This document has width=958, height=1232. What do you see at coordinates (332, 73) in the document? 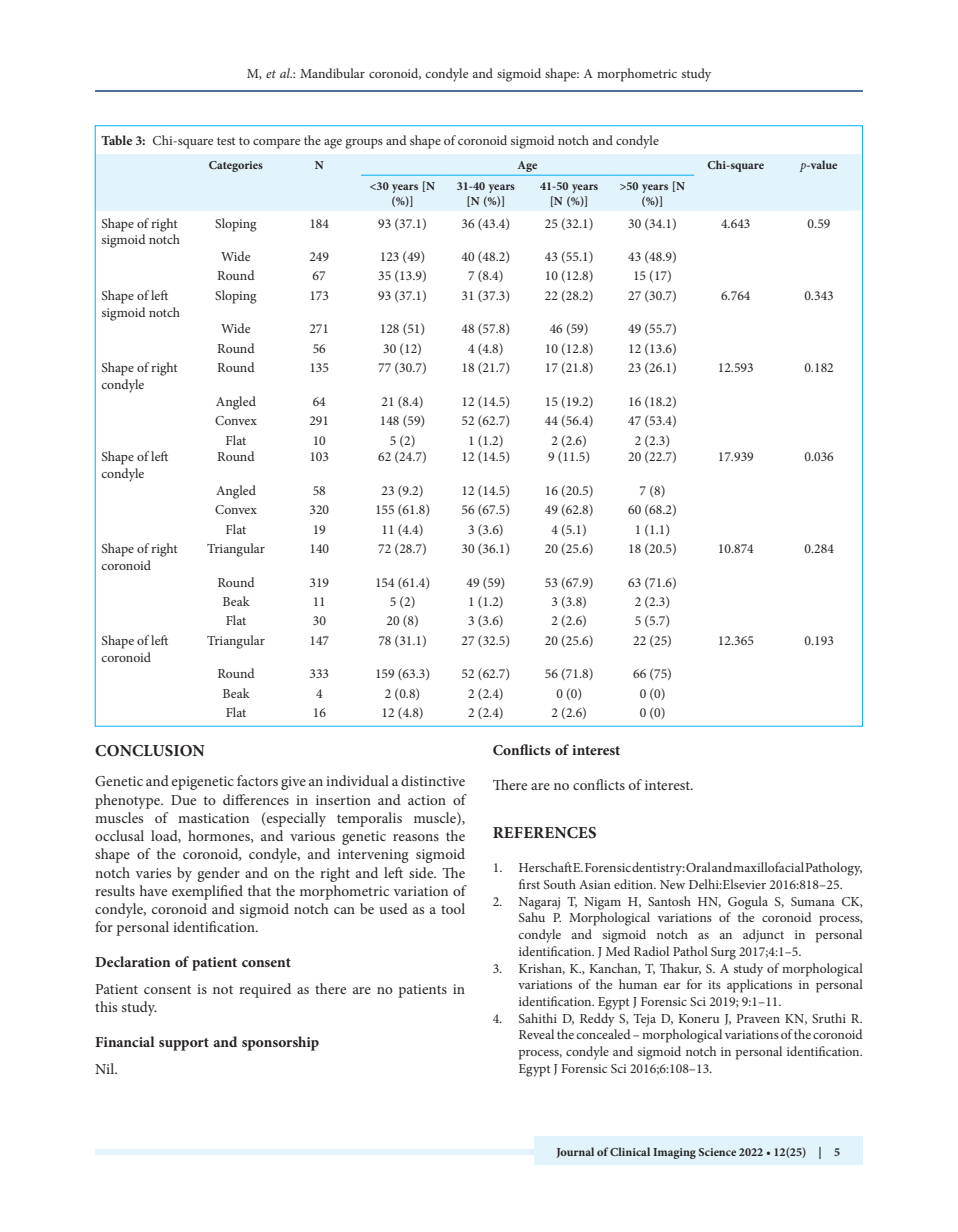
I see `Mandibular` at bounding box center [332, 73].
